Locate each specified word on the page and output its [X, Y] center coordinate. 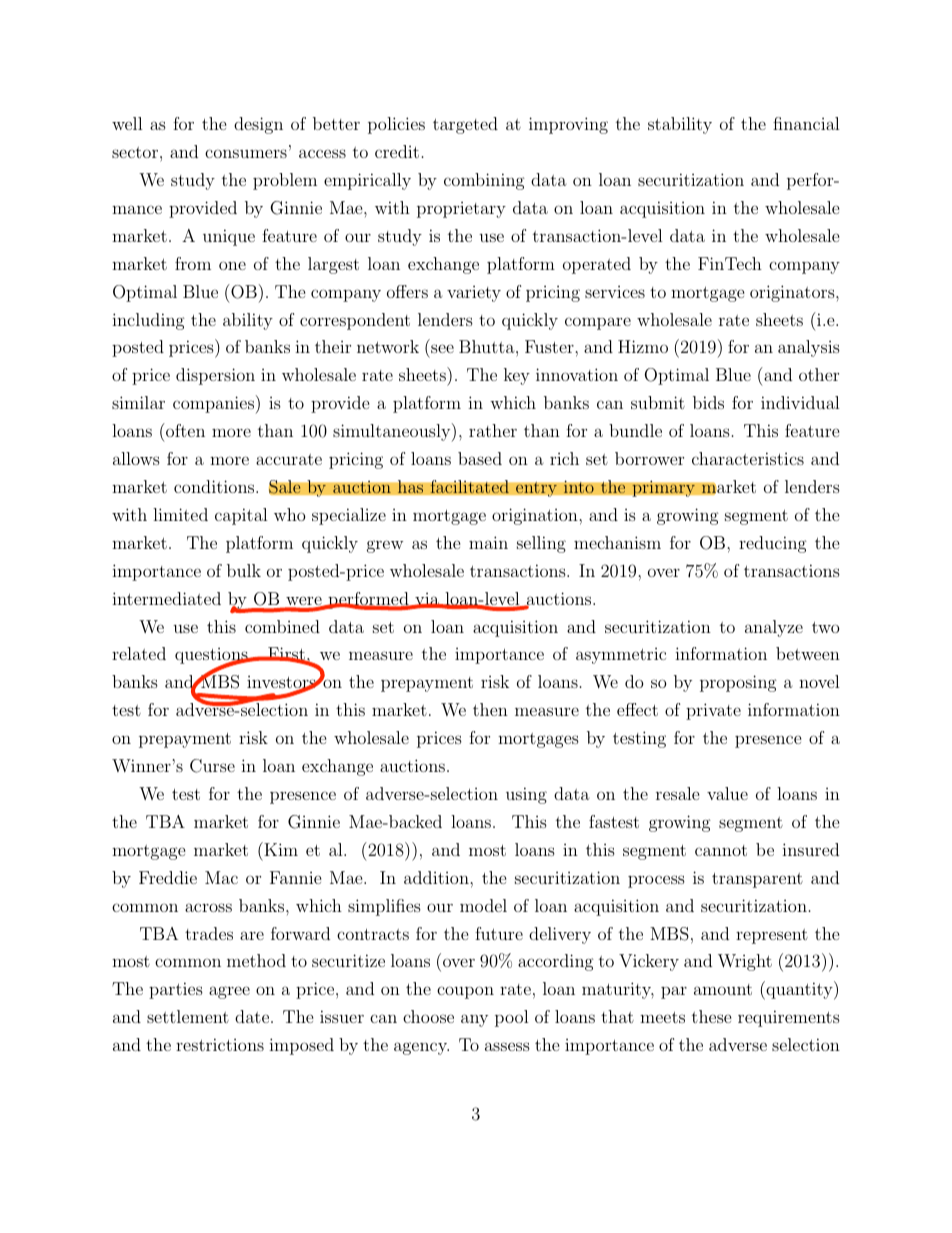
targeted [465, 125]
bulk [244, 570]
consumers [246, 153]
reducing [773, 544]
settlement [188, 1016]
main [488, 542]
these [712, 1016]
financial [806, 123]
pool [512, 1018]
